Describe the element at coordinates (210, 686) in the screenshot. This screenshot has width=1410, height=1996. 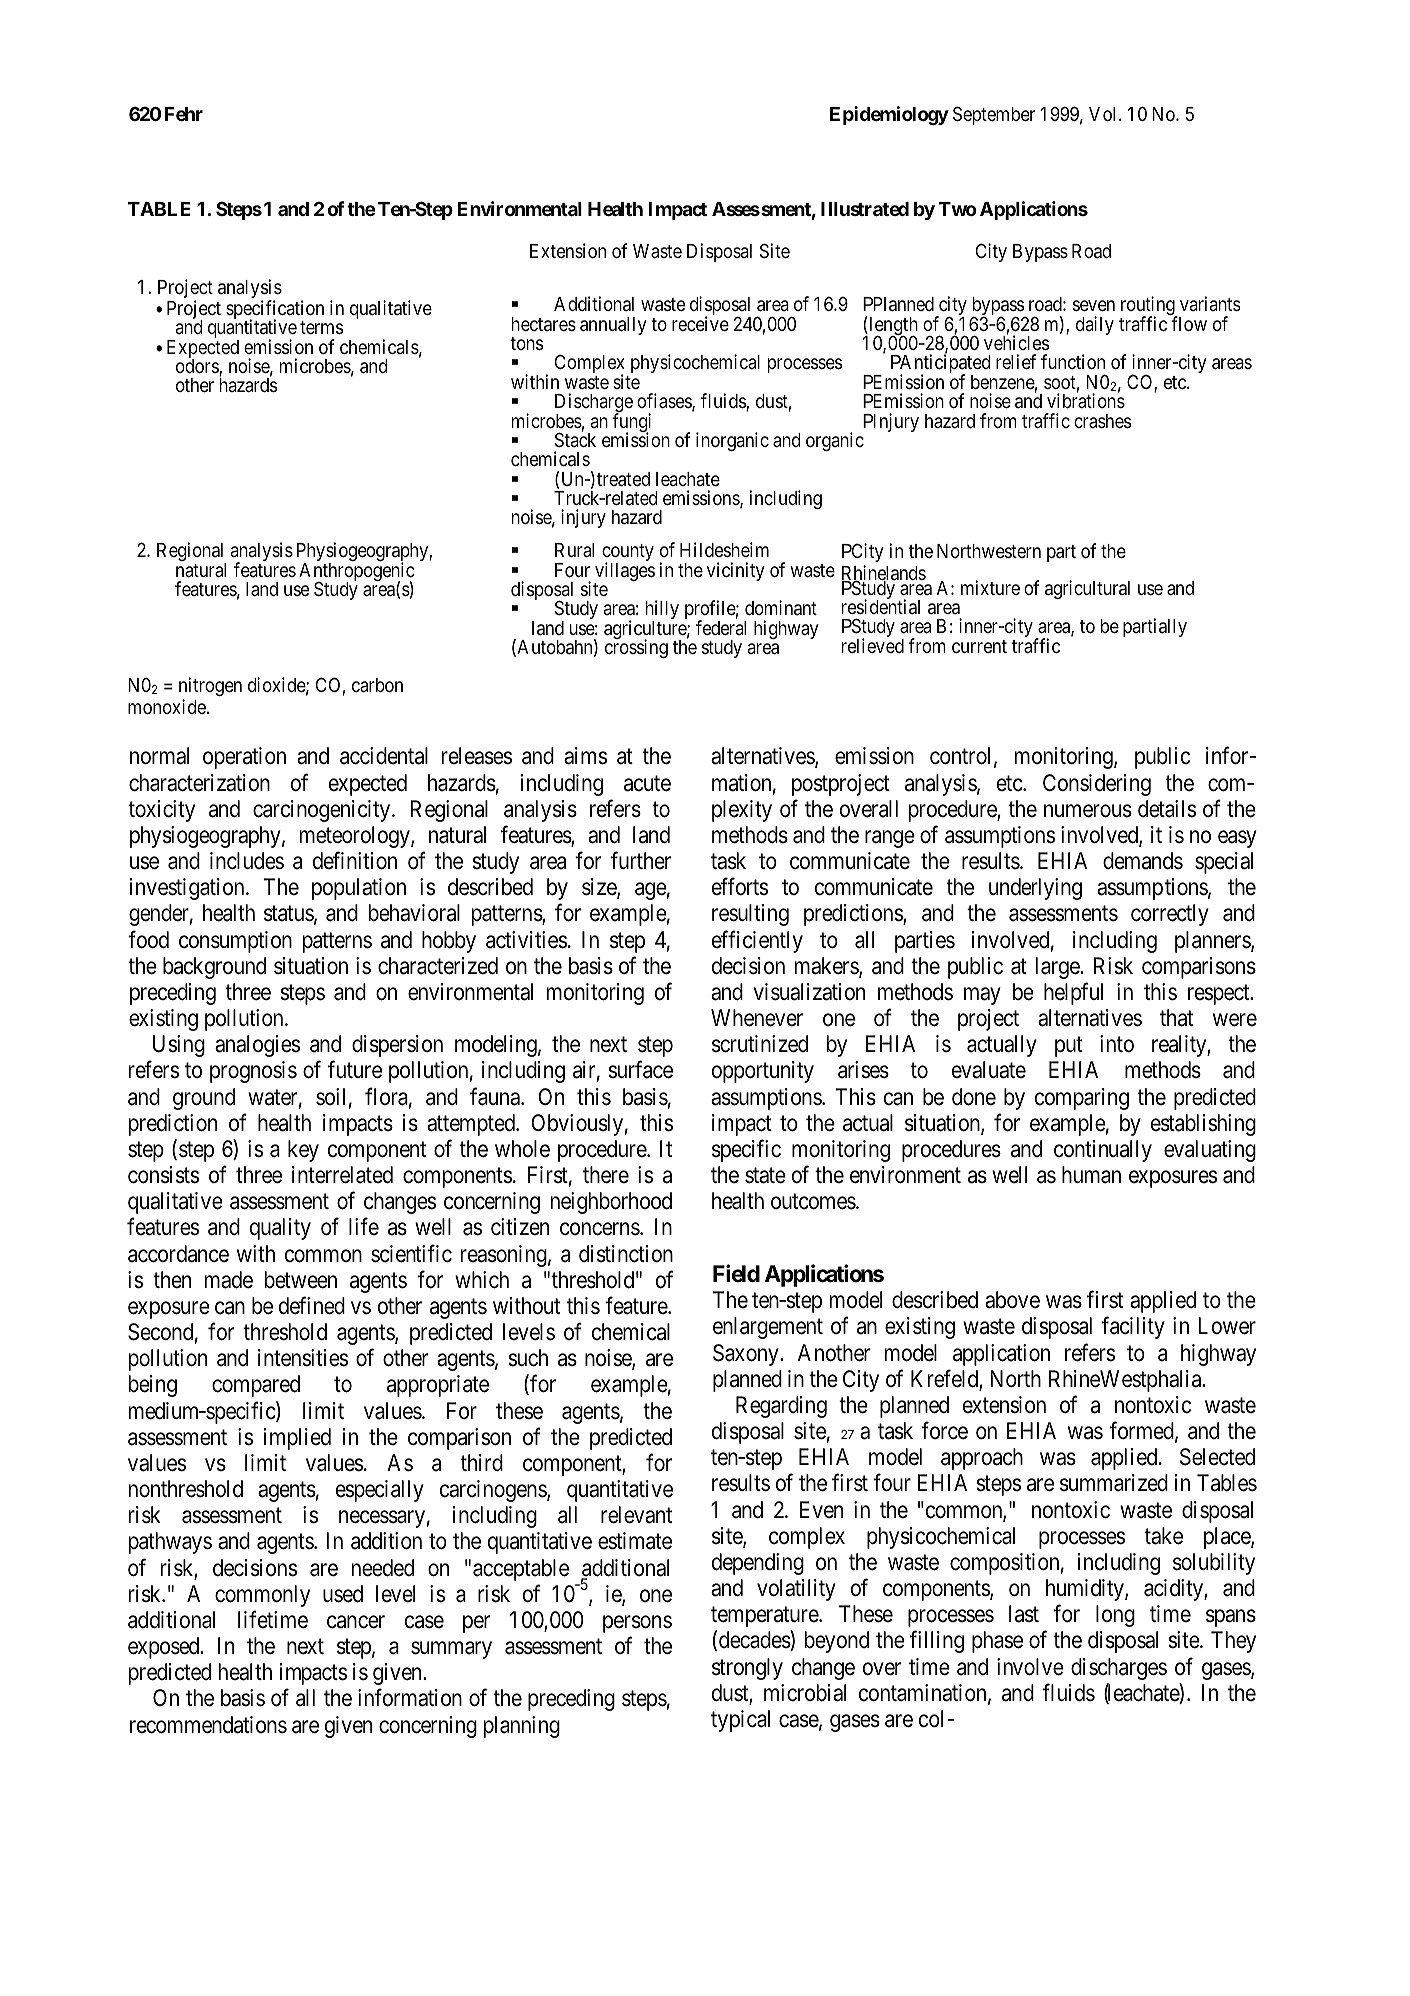
I see `nitrogen` at that location.
